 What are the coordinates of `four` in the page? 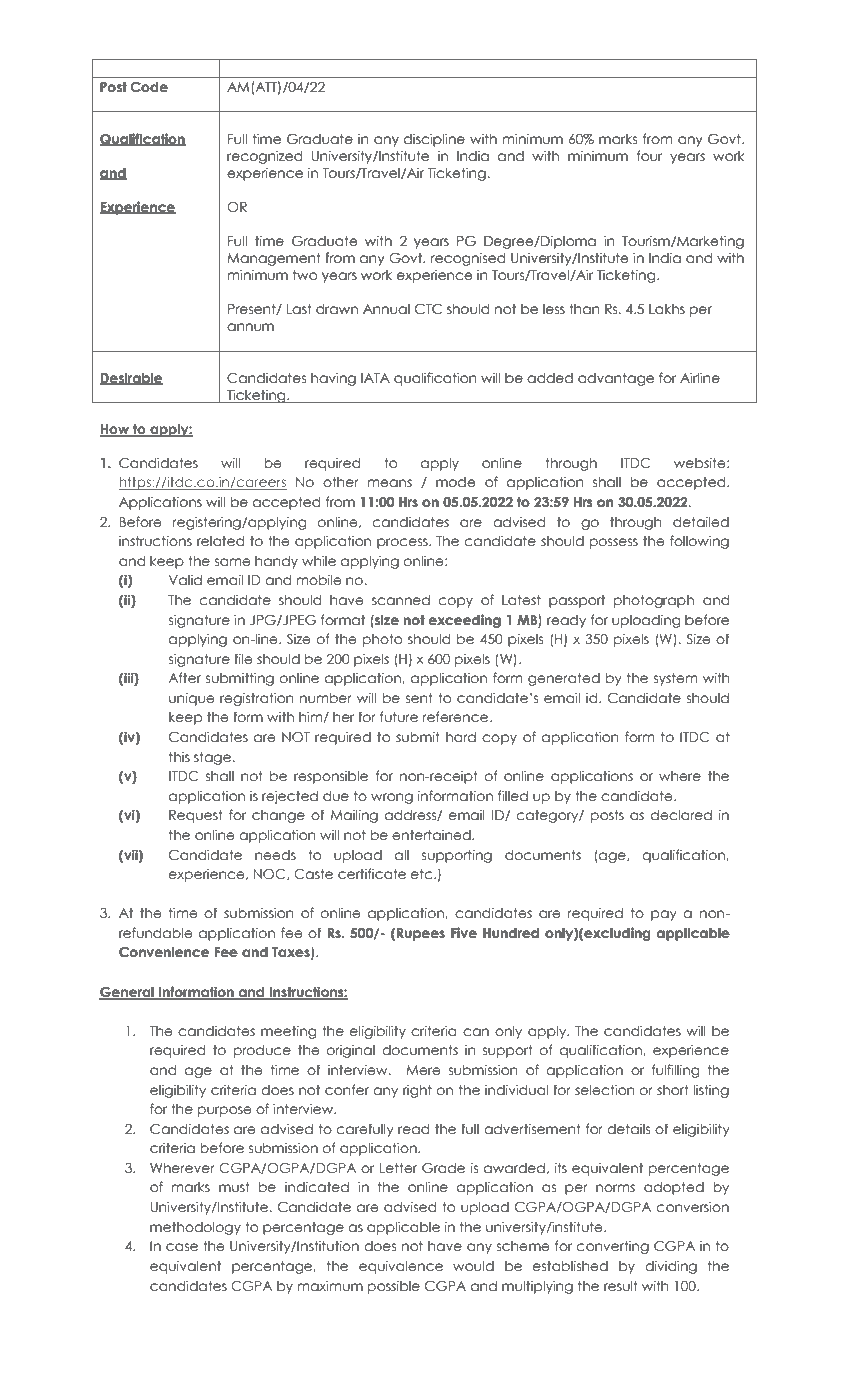 It's located at (649, 156).
